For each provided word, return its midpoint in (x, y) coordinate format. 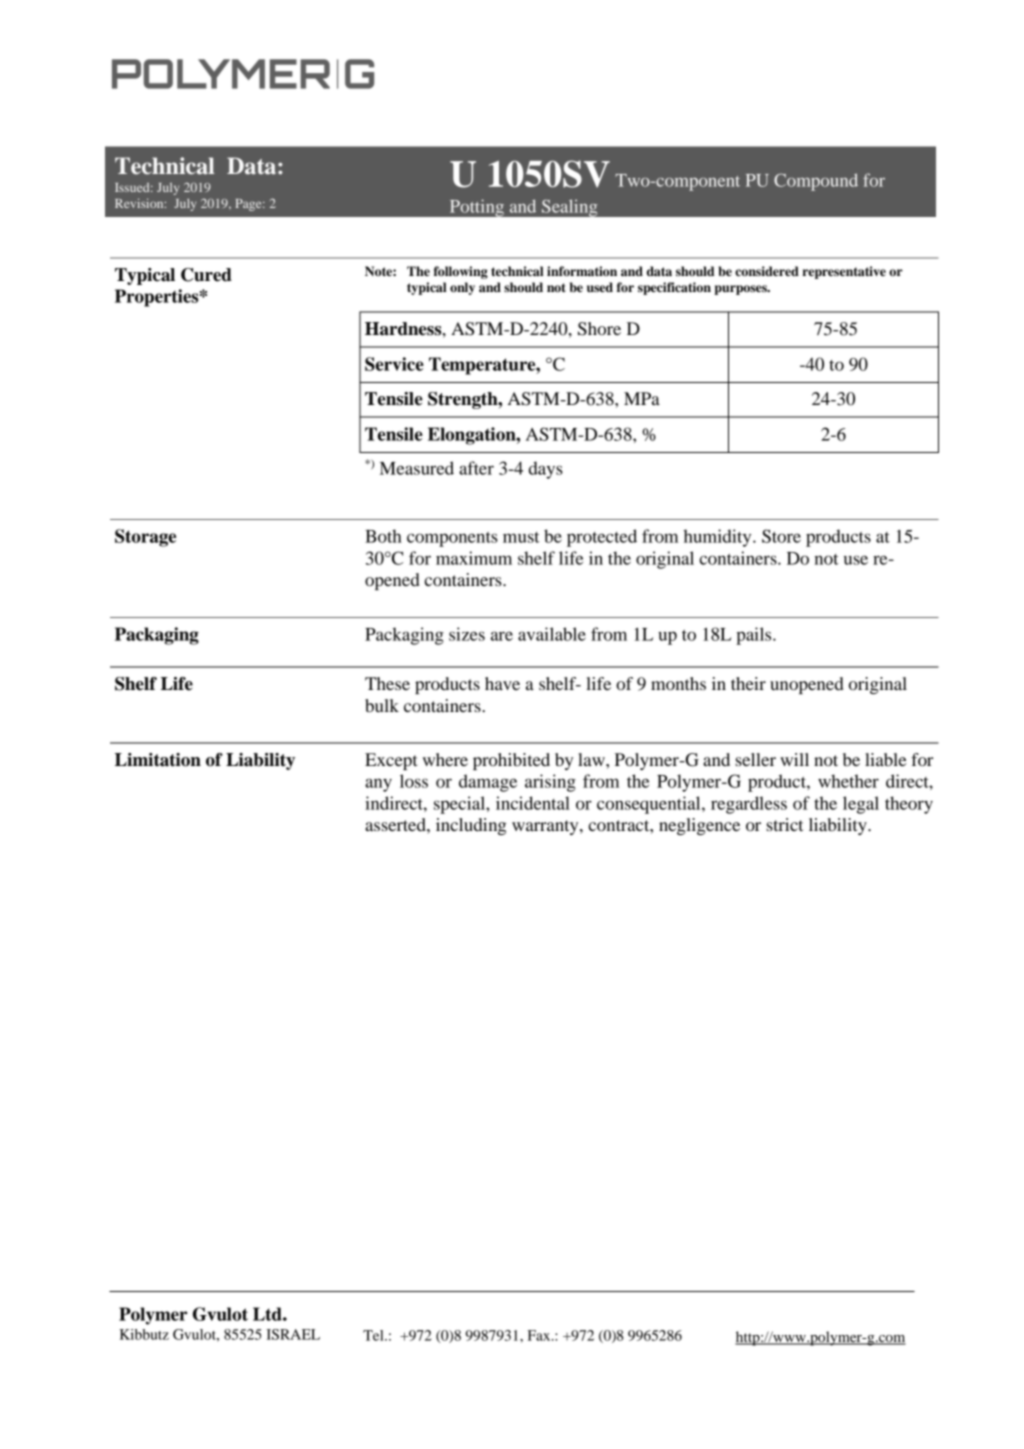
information (582, 271)
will (794, 759)
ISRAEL (293, 1334)
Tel (374, 1335)
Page (250, 205)
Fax (540, 1335)
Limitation (158, 760)
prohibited (511, 761)
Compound (816, 182)
